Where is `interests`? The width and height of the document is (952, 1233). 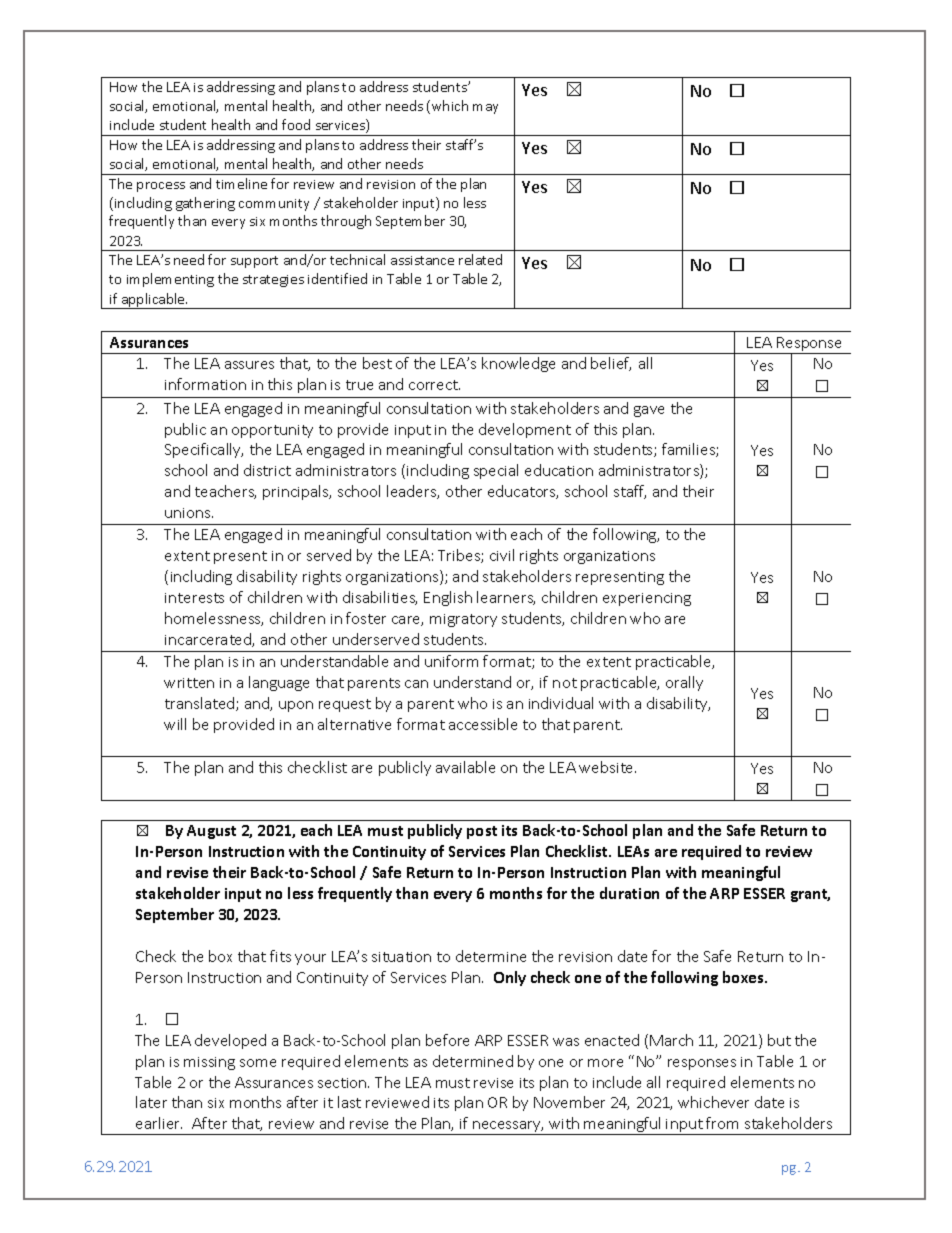 interests is located at coordinates (194, 598).
